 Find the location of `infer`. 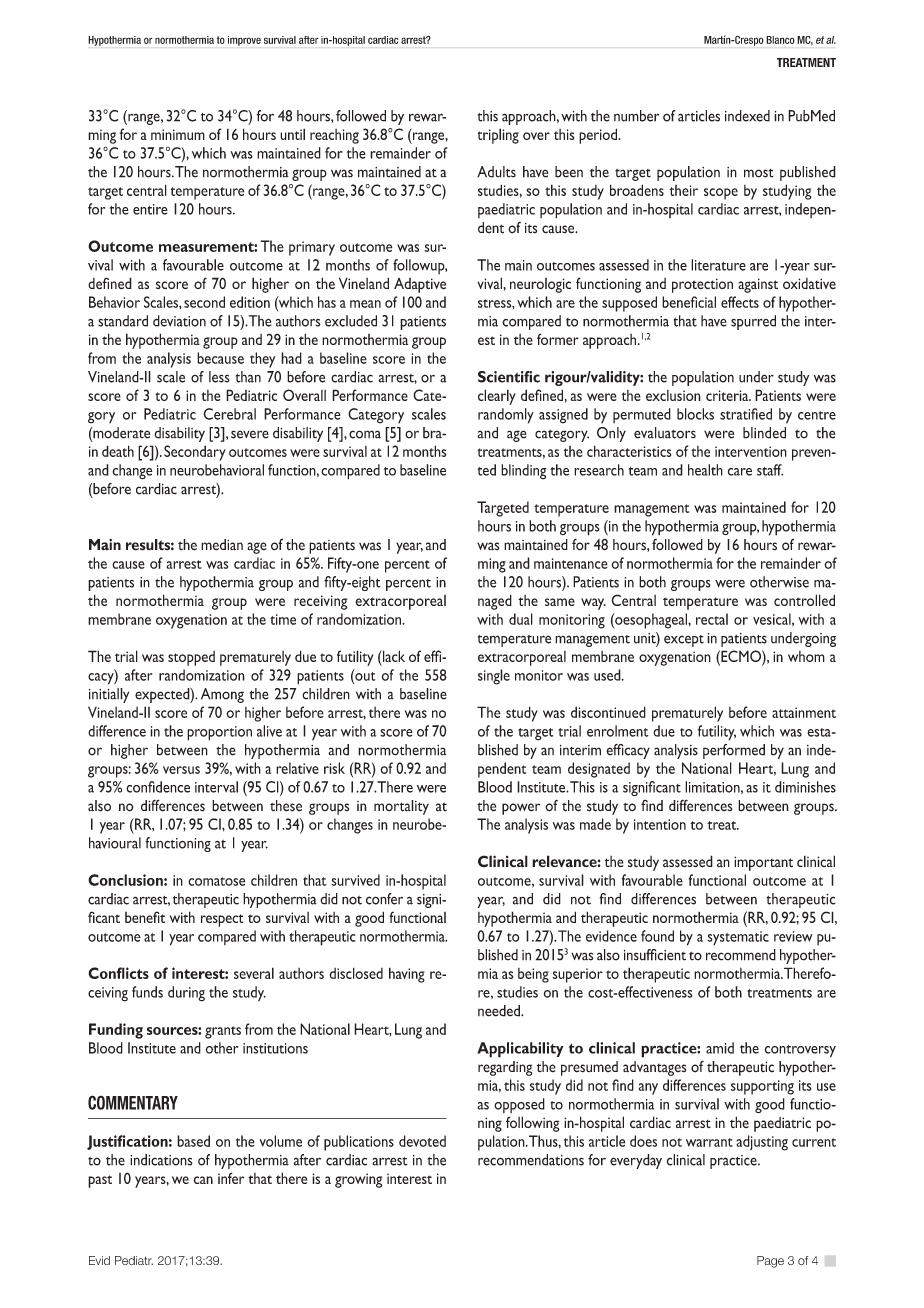

infer is located at coordinates (231, 1178).
